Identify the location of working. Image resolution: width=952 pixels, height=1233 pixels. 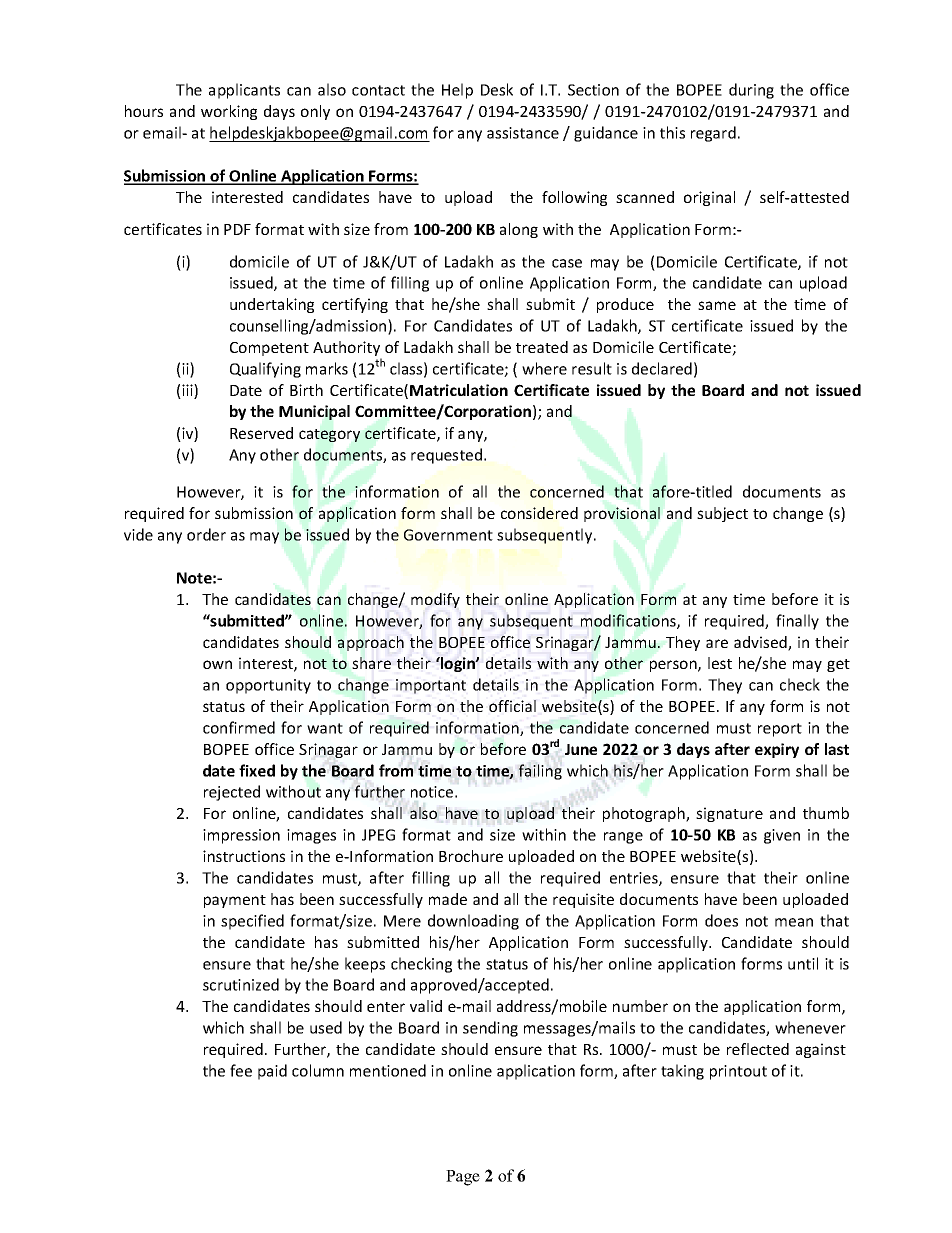
(229, 112).
